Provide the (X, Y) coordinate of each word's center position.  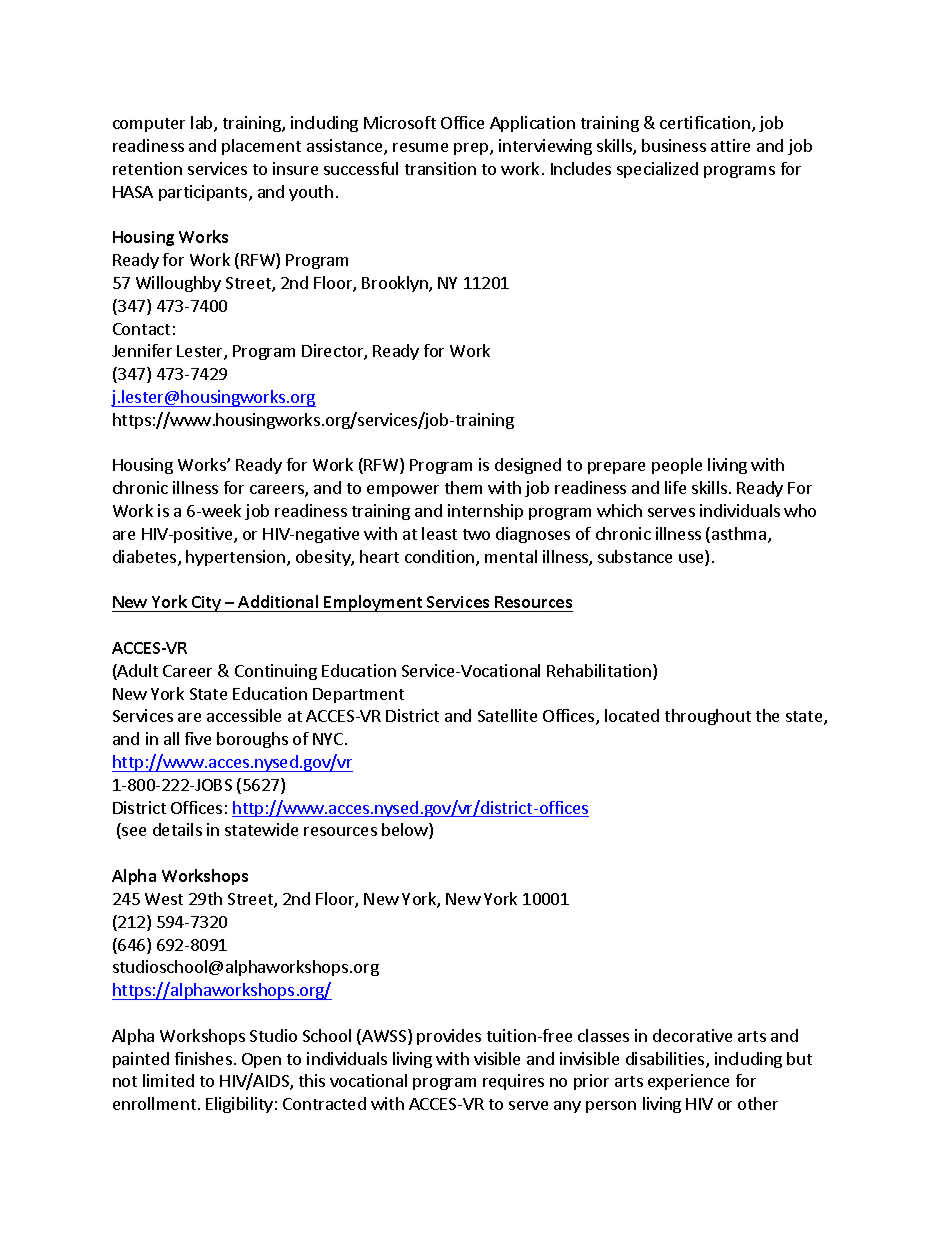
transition (440, 168)
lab (203, 124)
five (198, 738)
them (463, 487)
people (677, 466)
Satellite (507, 715)
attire (730, 145)
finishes (203, 1058)
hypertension (235, 558)
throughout (708, 717)
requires (513, 1082)
